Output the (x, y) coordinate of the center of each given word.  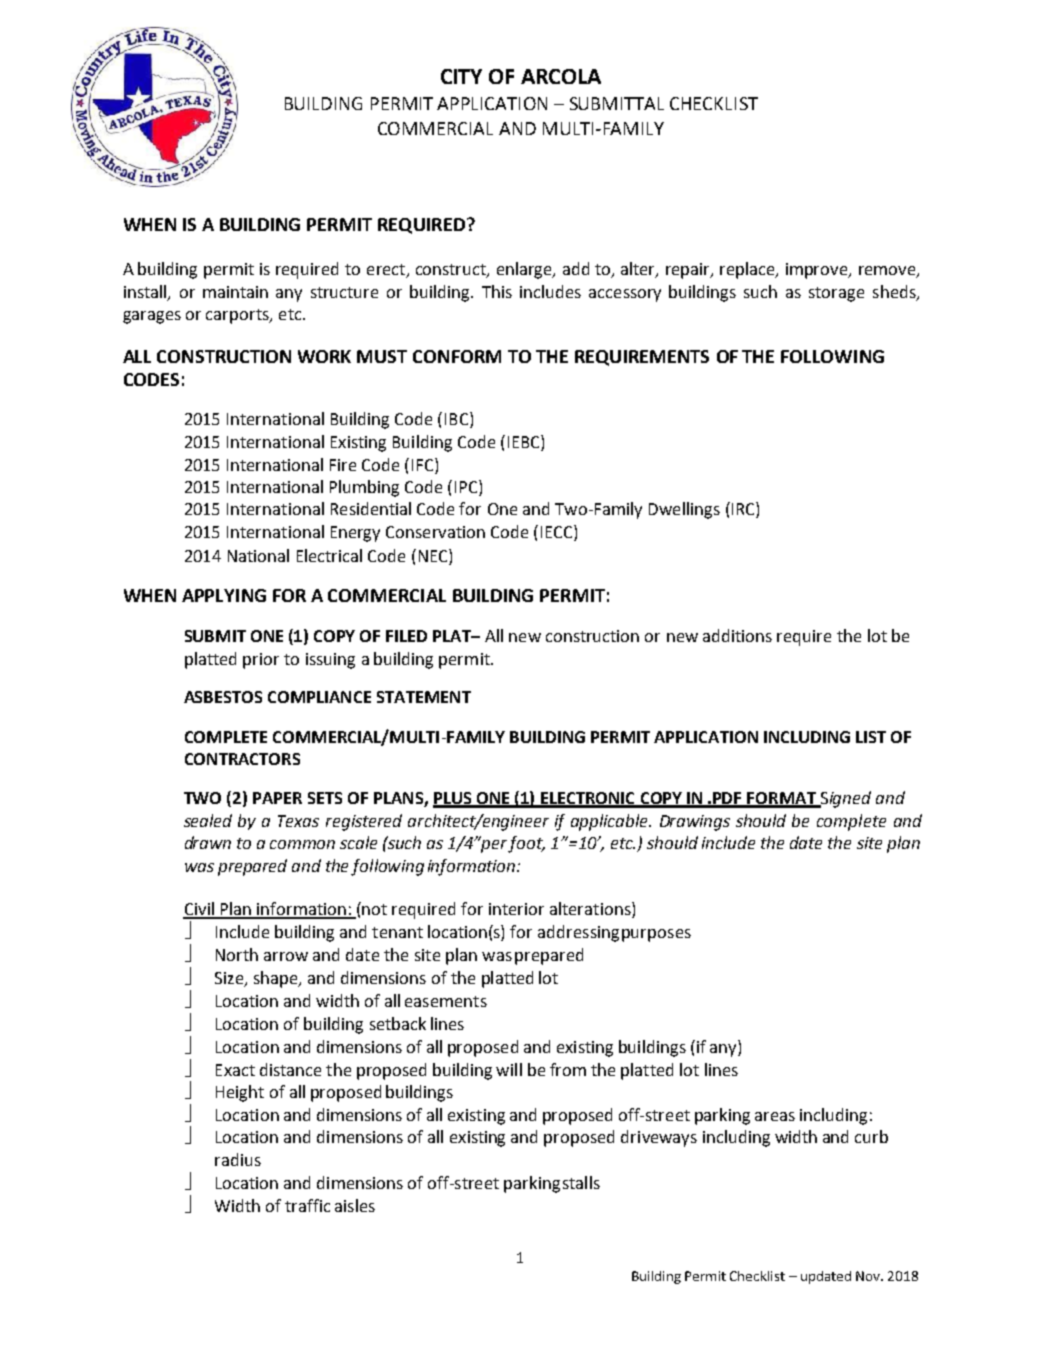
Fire (343, 465)
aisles (355, 1205)
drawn (208, 842)
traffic (307, 1205)
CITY (461, 76)
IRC (744, 510)
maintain (235, 292)
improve (818, 271)
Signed (845, 799)
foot (526, 844)
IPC (467, 488)
